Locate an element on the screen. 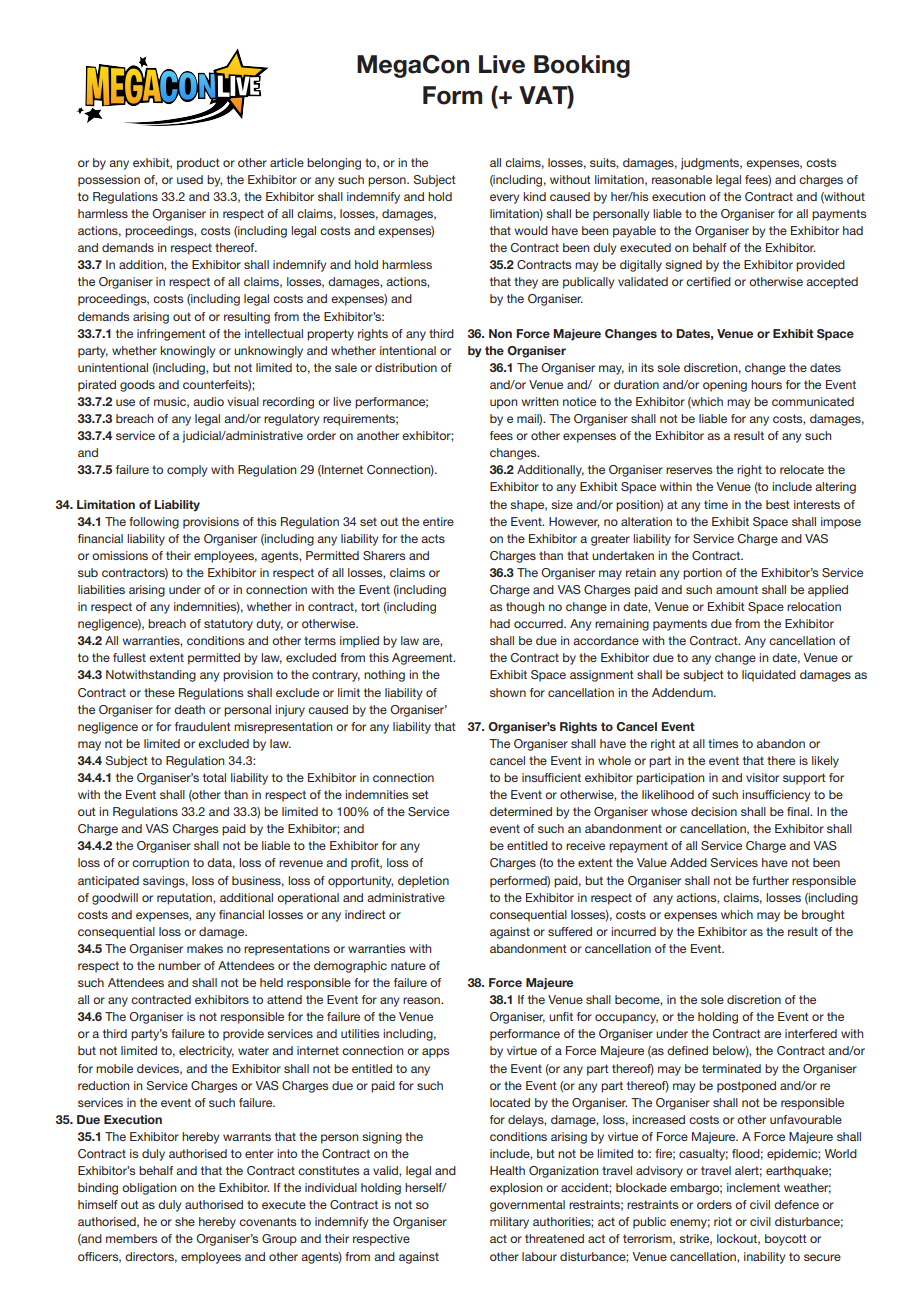  visitor is located at coordinates (762, 777).
